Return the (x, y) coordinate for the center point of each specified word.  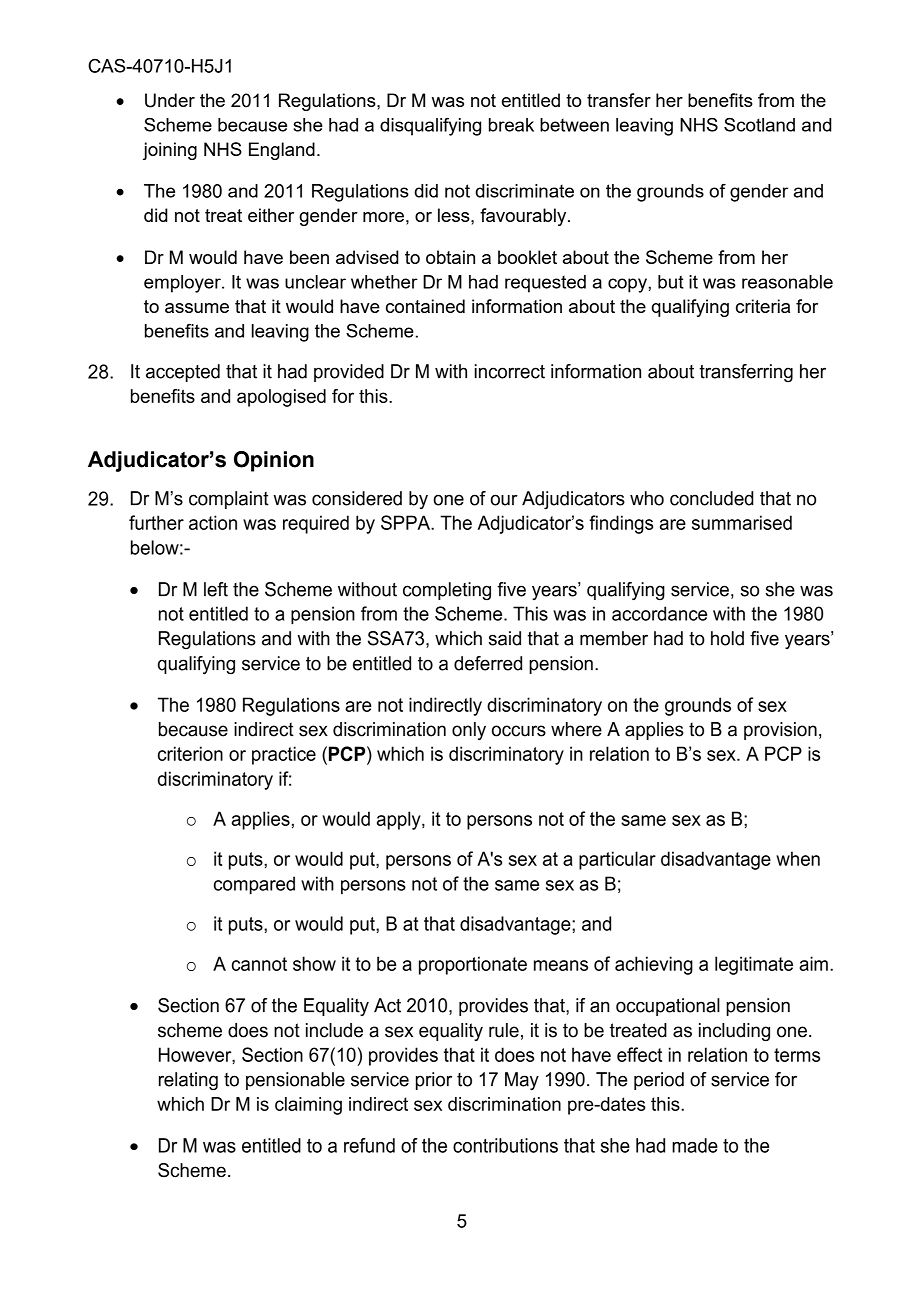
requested (545, 284)
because (252, 125)
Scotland (759, 125)
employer (183, 284)
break (511, 125)
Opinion (274, 461)
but (671, 282)
